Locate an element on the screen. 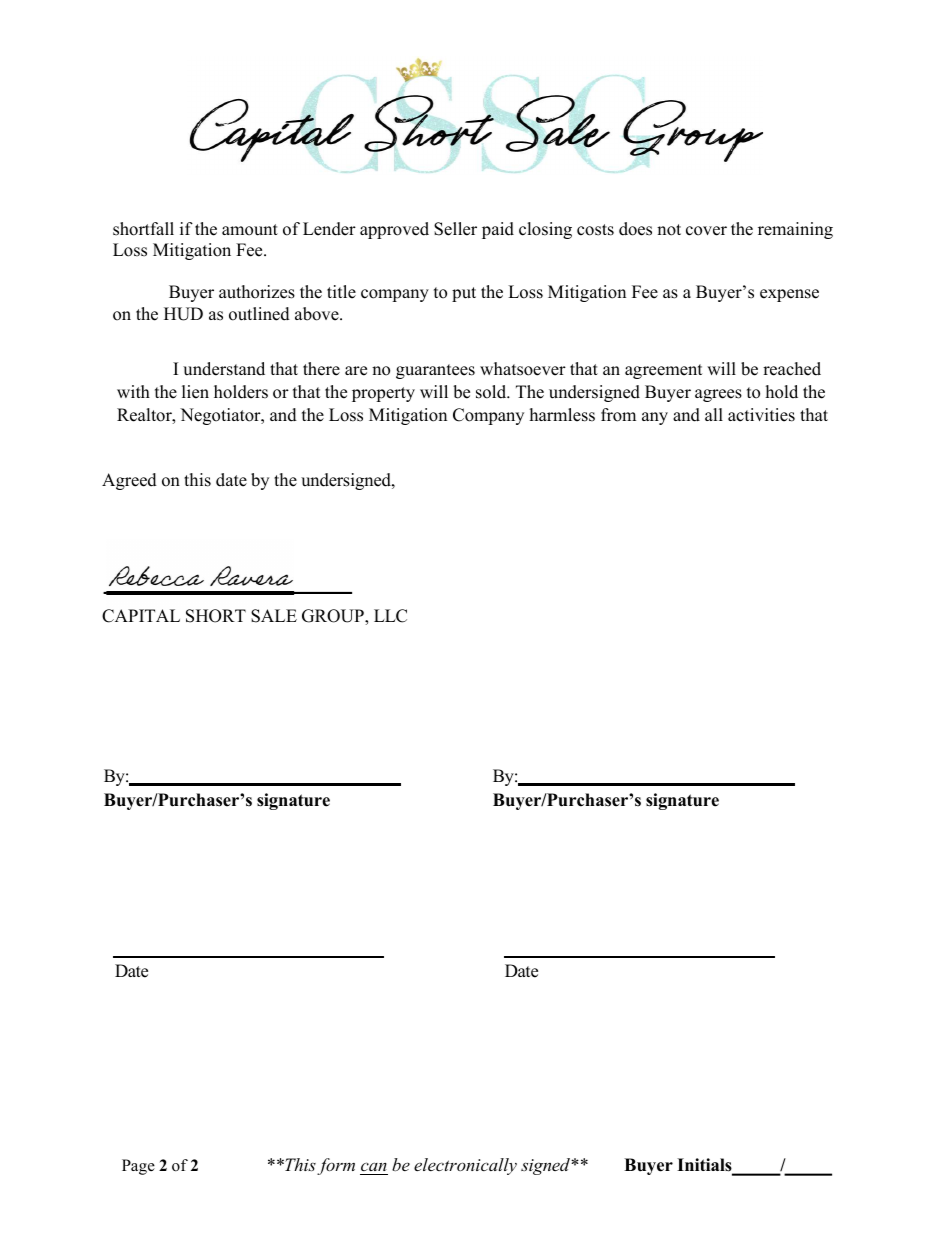 The width and height of the screenshot is (952, 1233). electronically is located at coordinates (465, 1166).
